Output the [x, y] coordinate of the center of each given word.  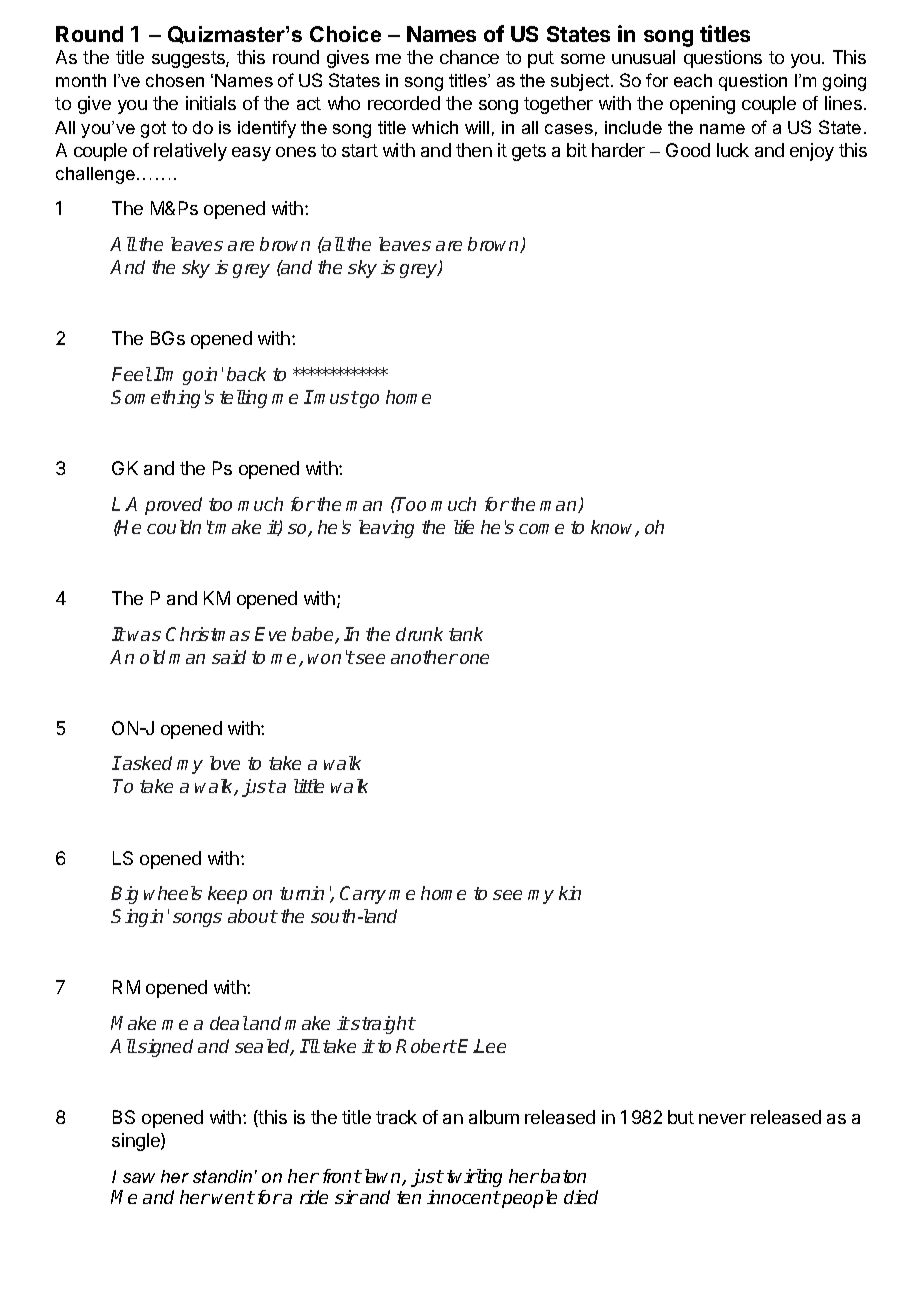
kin [570, 893]
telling [243, 399]
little [309, 786]
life [464, 527]
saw [139, 1178]
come [541, 529]
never [722, 1119]
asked [146, 763]
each [693, 80]
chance [469, 57]
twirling [474, 1178]
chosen [175, 80]
